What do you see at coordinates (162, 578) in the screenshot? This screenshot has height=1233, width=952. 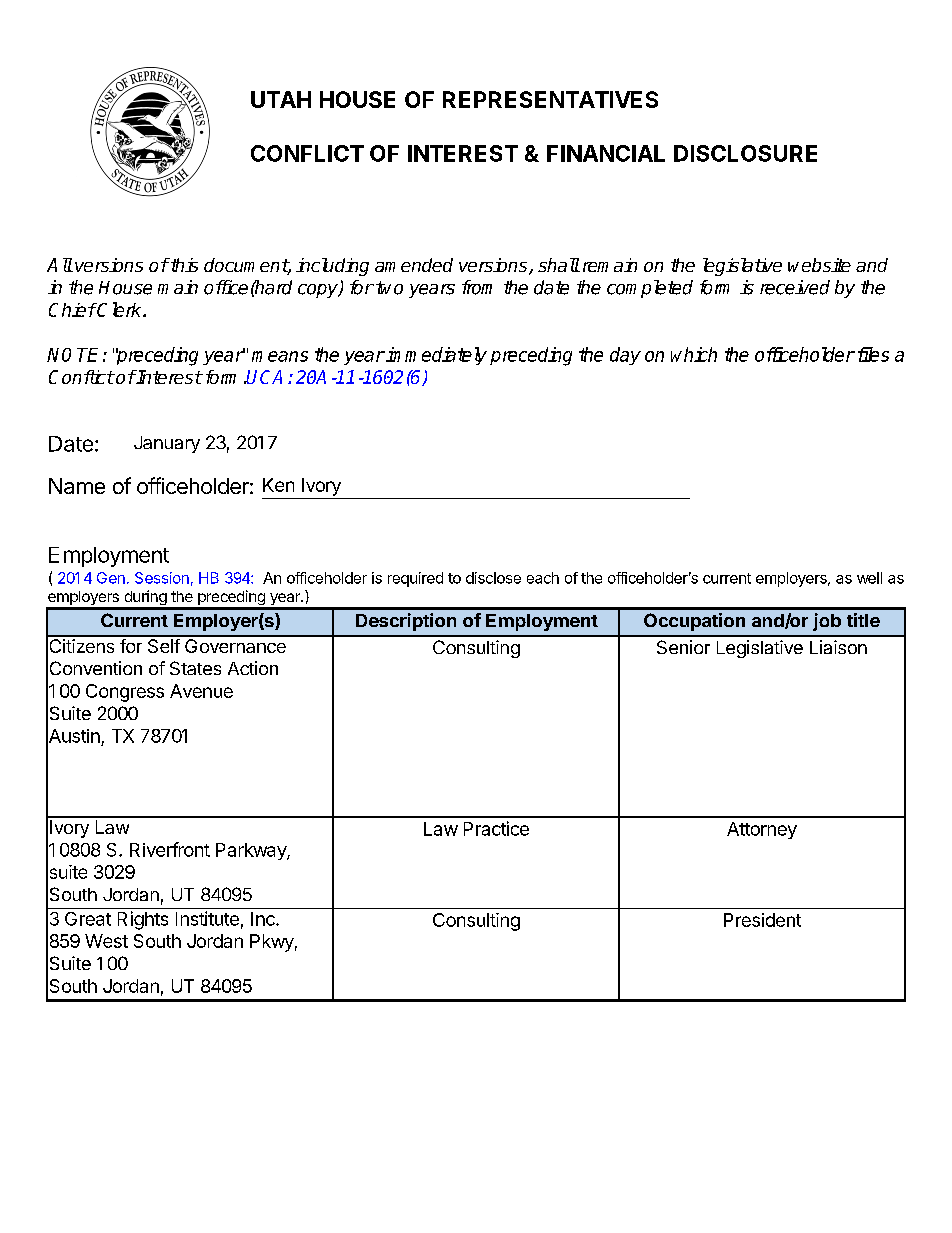 I see `Session` at bounding box center [162, 578].
